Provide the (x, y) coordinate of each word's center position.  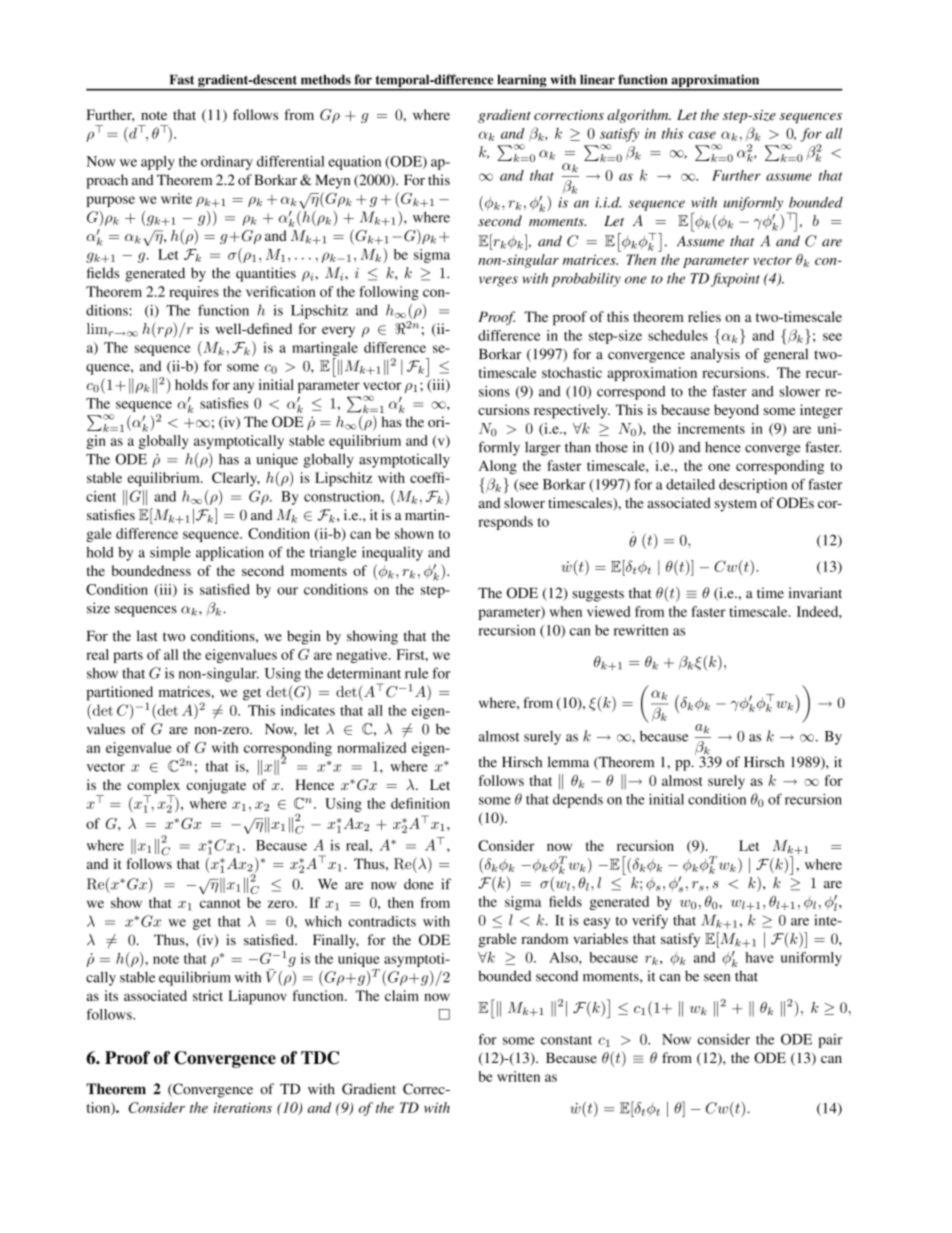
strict (208, 995)
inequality (392, 553)
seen (717, 978)
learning (522, 82)
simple (170, 553)
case (702, 135)
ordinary (227, 163)
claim (402, 995)
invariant (815, 593)
